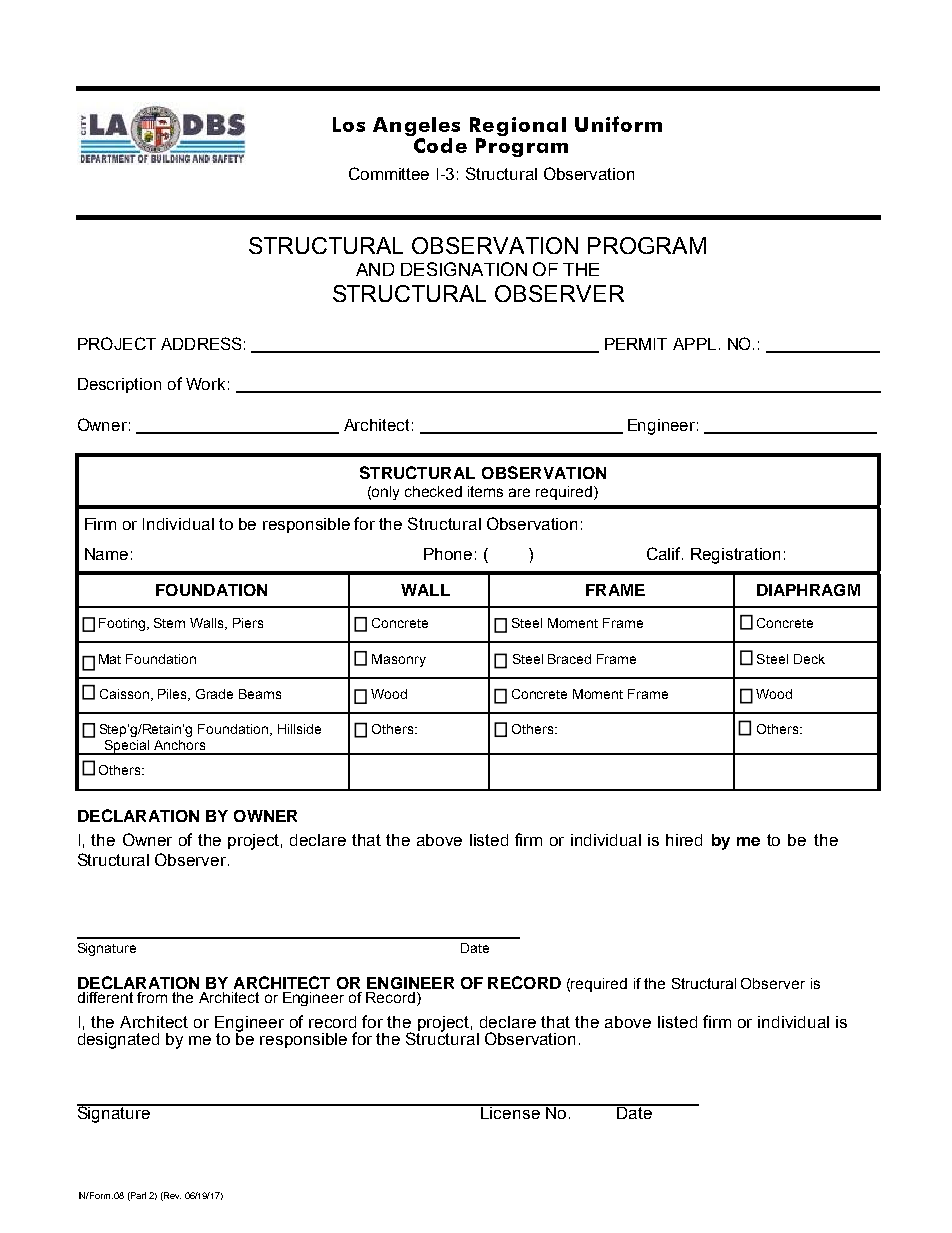 Image resolution: width=952 pixels, height=1233 pixels. What do you see at coordinates (169, 623) in the document?
I see `Stem` at bounding box center [169, 623].
